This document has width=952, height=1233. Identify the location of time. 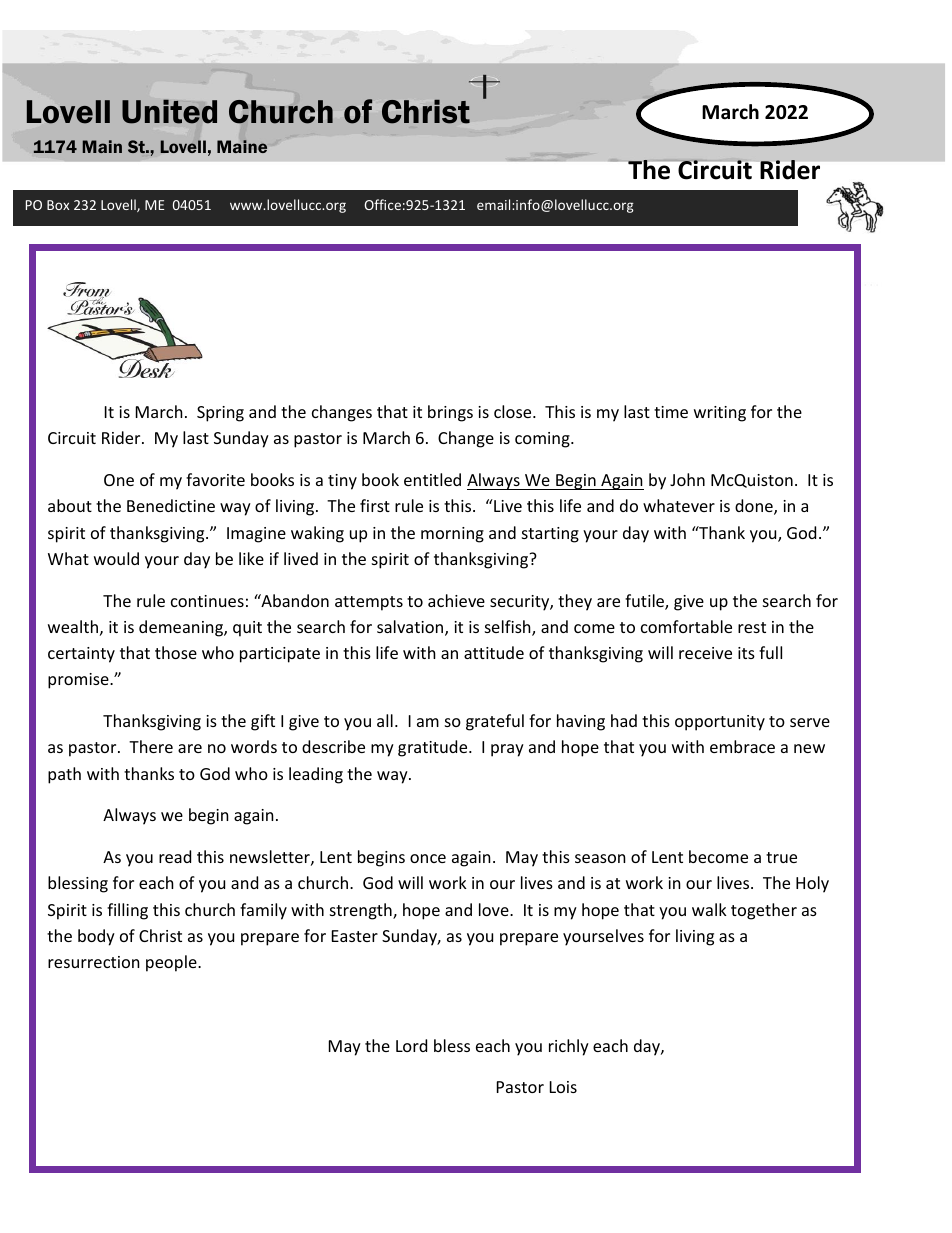
(671, 412).
